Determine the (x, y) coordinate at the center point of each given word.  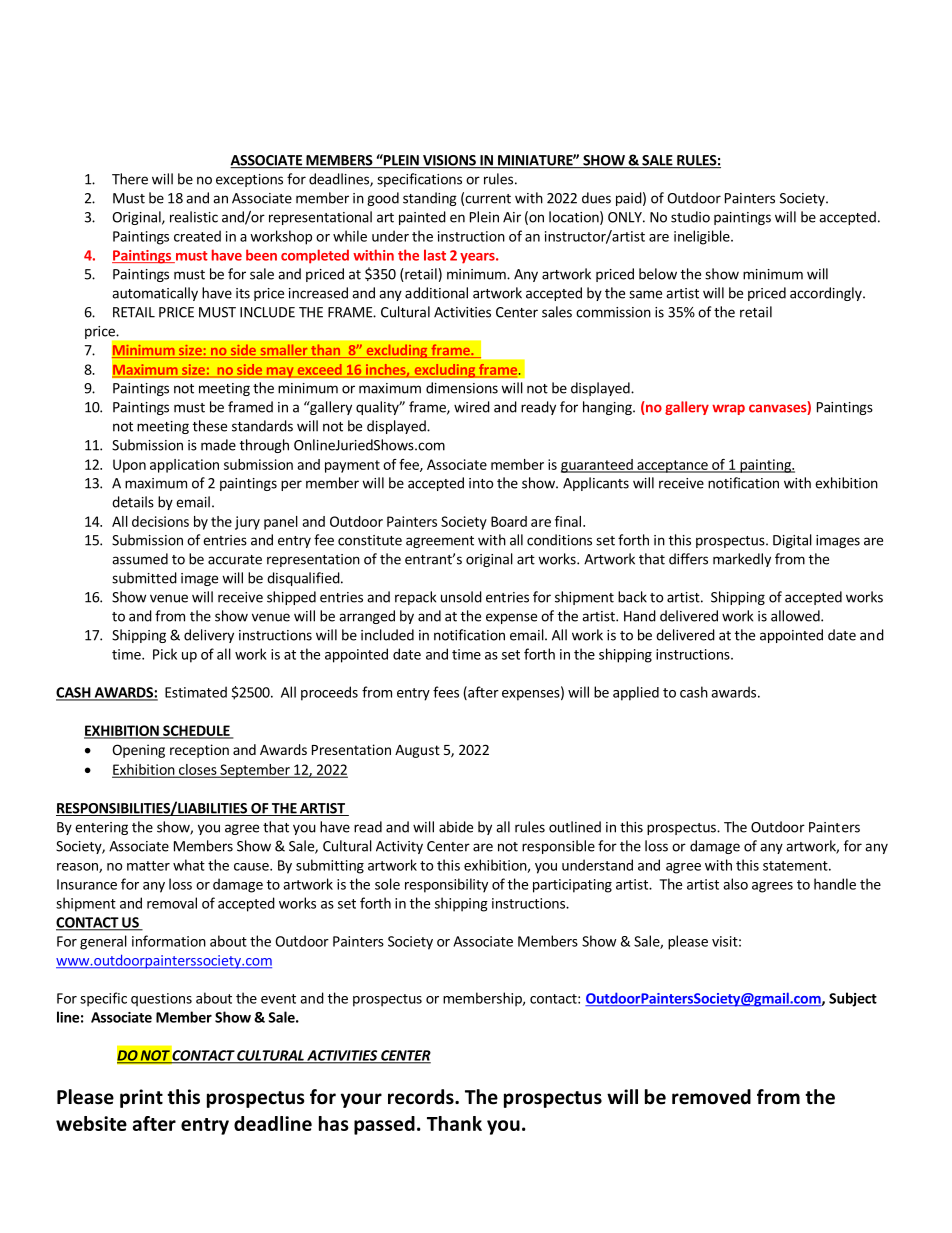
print (141, 1098)
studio (690, 217)
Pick (165, 654)
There (130, 179)
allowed (796, 616)
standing (430, 199)
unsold (461, 597)
